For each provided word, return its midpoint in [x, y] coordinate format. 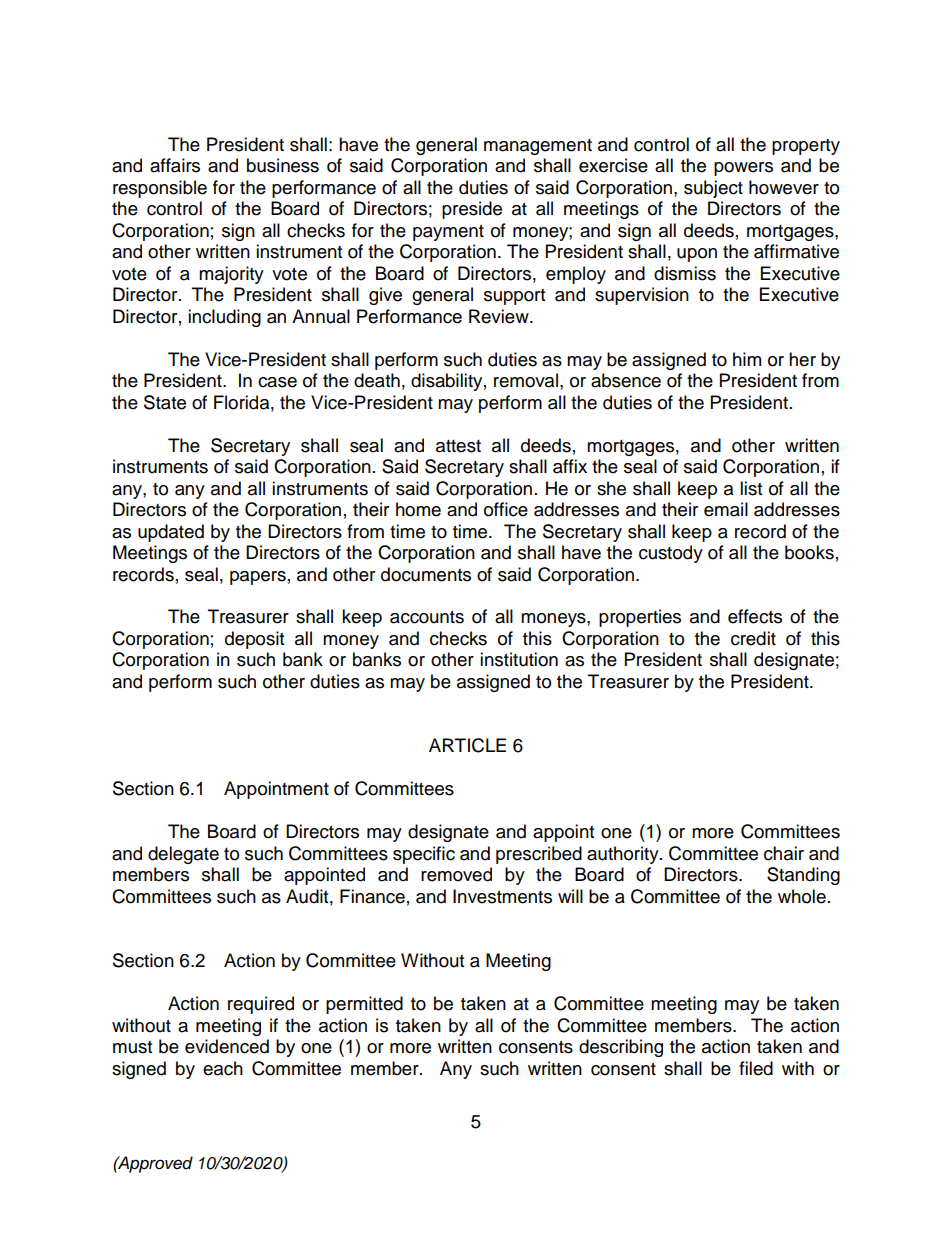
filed [756, 1068]
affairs [175, 165]
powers [743, 169]
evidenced [227, 1046]
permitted [364, 1005]
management [538, 147]
